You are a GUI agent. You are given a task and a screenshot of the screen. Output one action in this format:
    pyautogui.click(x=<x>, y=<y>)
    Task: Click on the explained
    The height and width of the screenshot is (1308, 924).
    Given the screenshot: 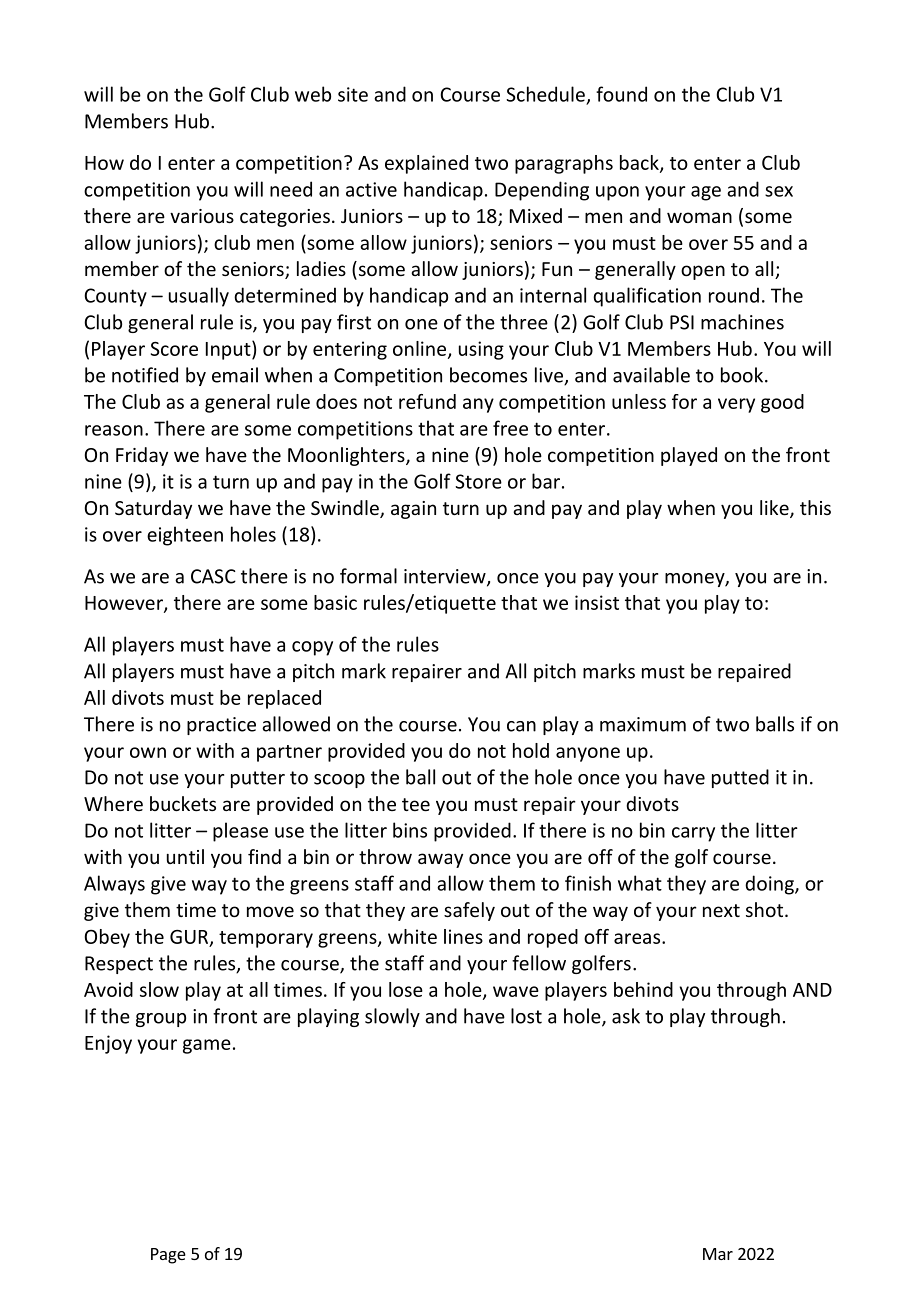 What is the action you would take?
    pyautogui.click(x=426, y=164)
